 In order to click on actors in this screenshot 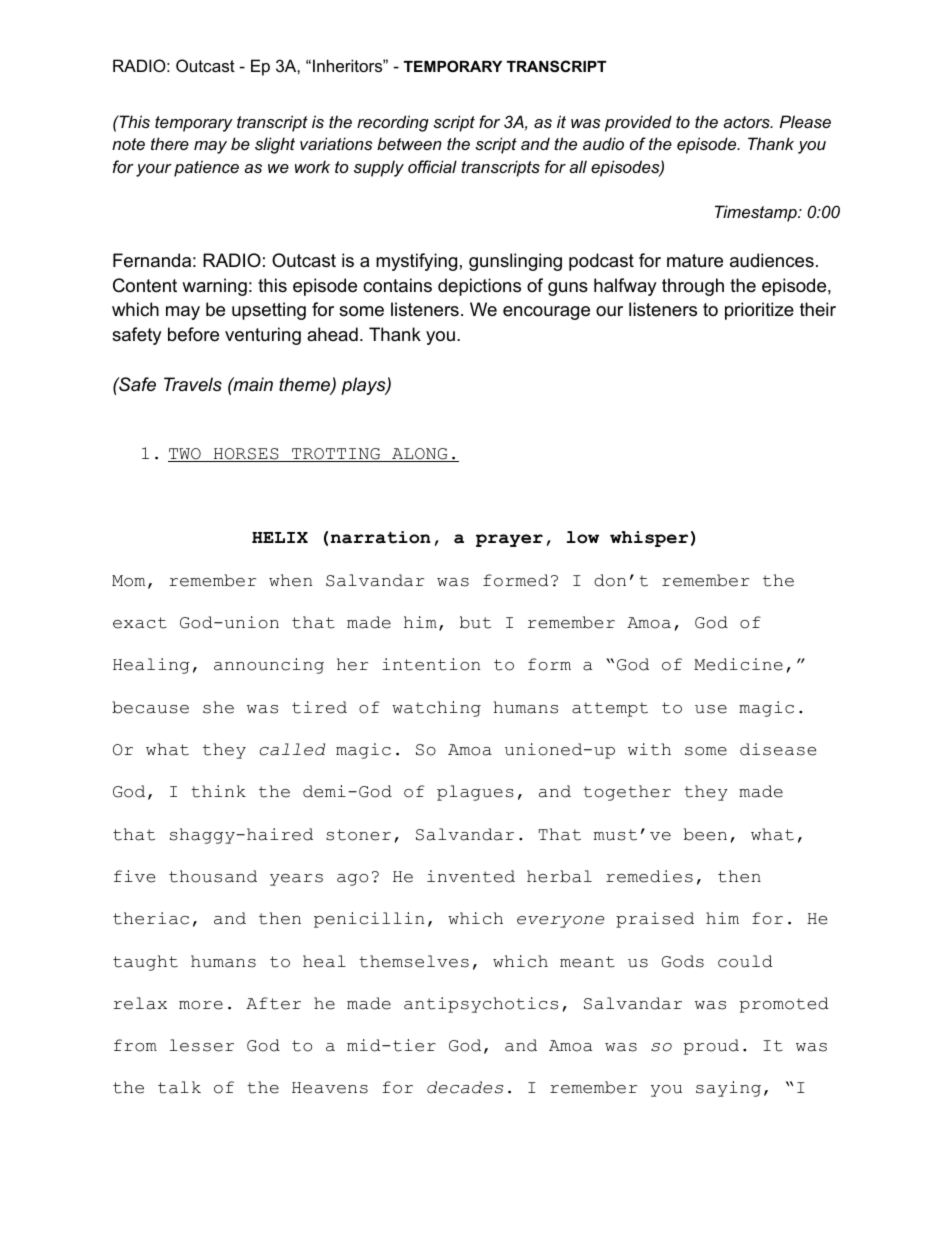, I will do `click(747, 122)`.
